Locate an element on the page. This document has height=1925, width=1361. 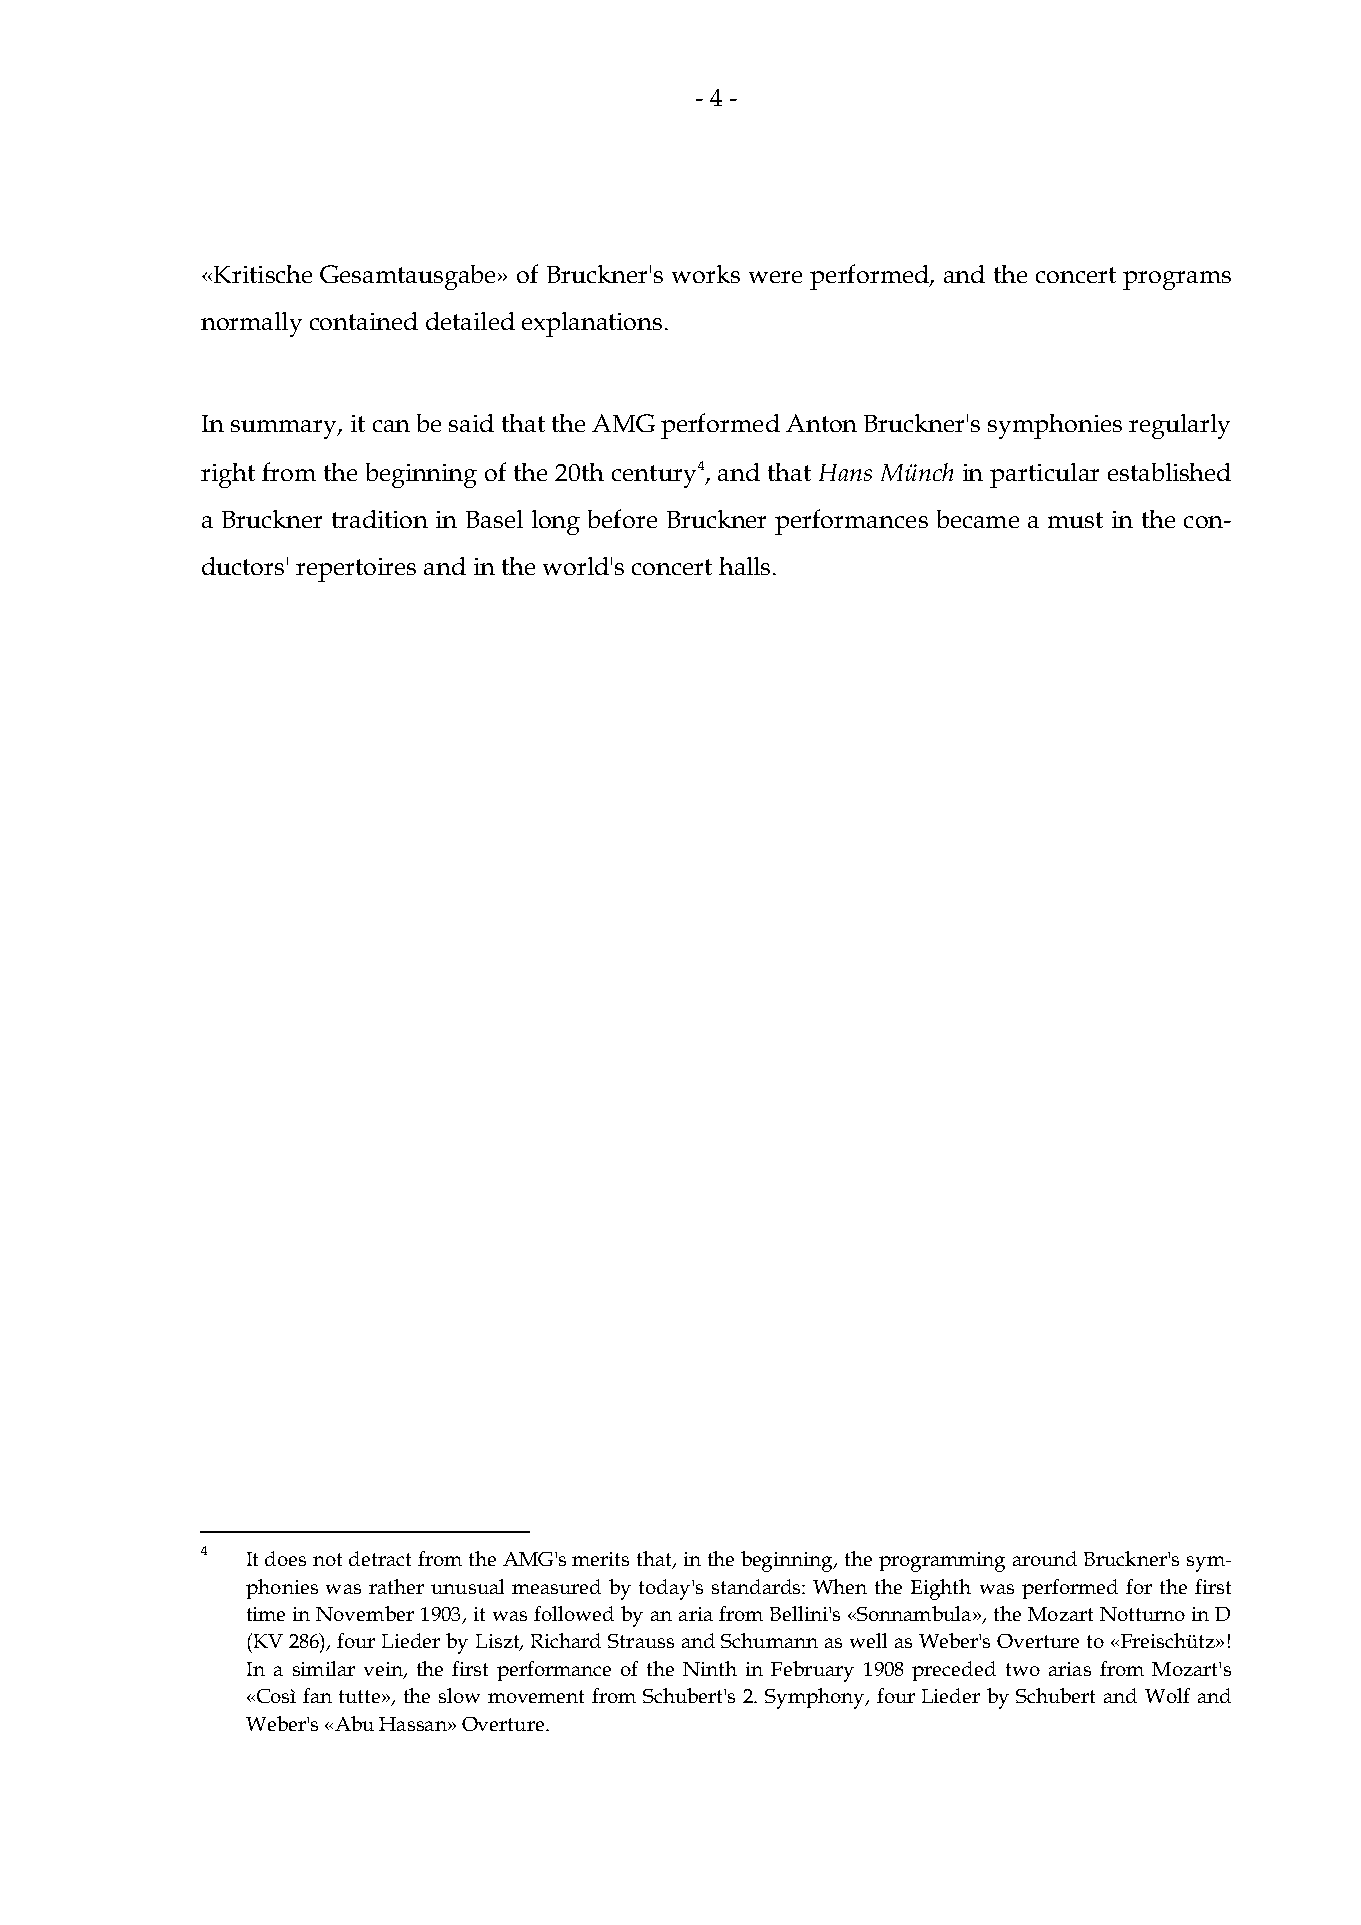
must is located at coordinates (1075, 520).
